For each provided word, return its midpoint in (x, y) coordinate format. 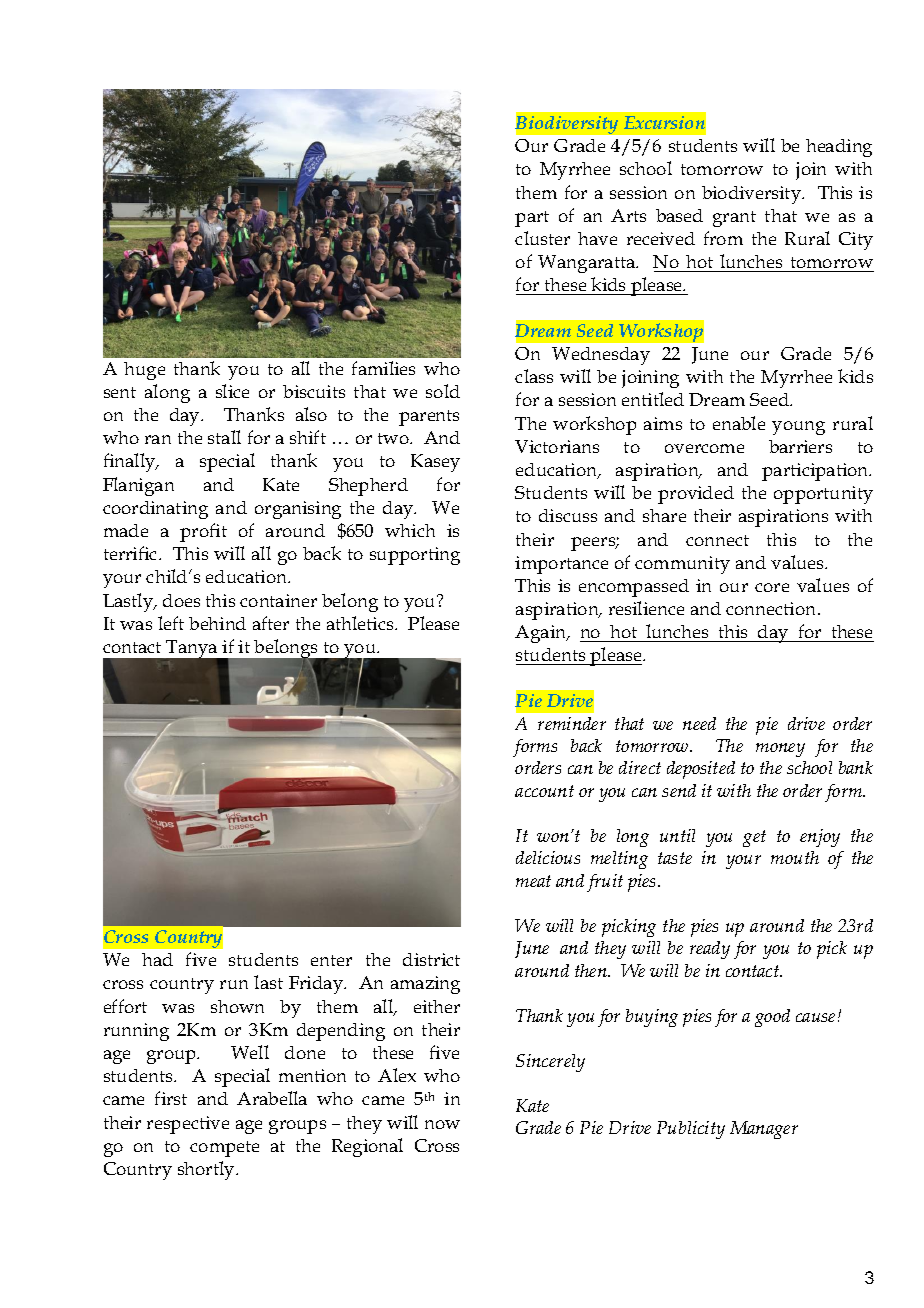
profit (203, 532)
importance (561, 565)
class (534, 376)
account (544, 791)
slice (232, 391)
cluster (542, 238)
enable (739, 423)
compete (224, 1149)
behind (217, 623)
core (772, 587)
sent (120, 392)
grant (734, 219)
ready (710, 950)
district (431, 959)
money (780, 750)
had (157, 959)
